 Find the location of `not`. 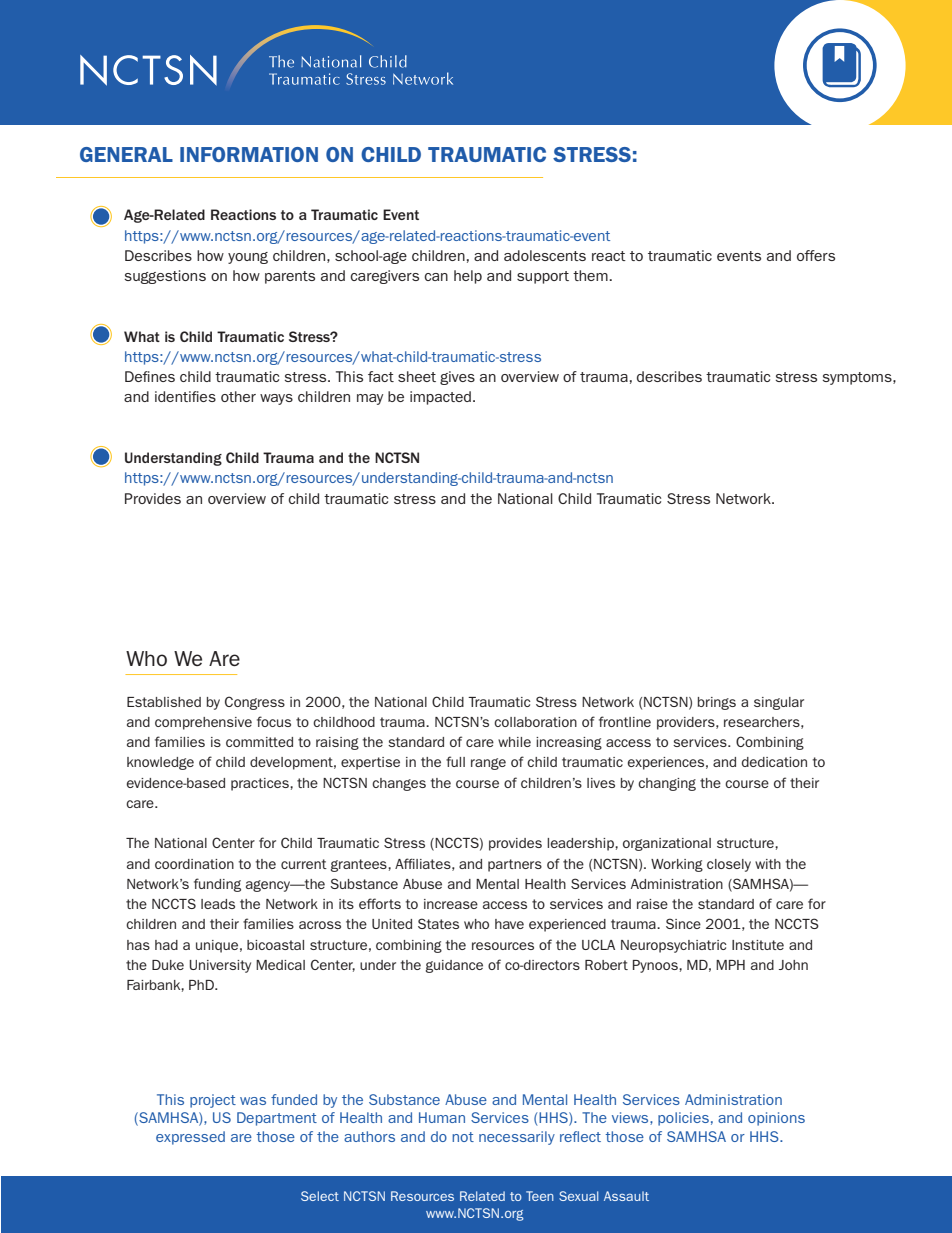

not is located at coordinates (463, 1137).
